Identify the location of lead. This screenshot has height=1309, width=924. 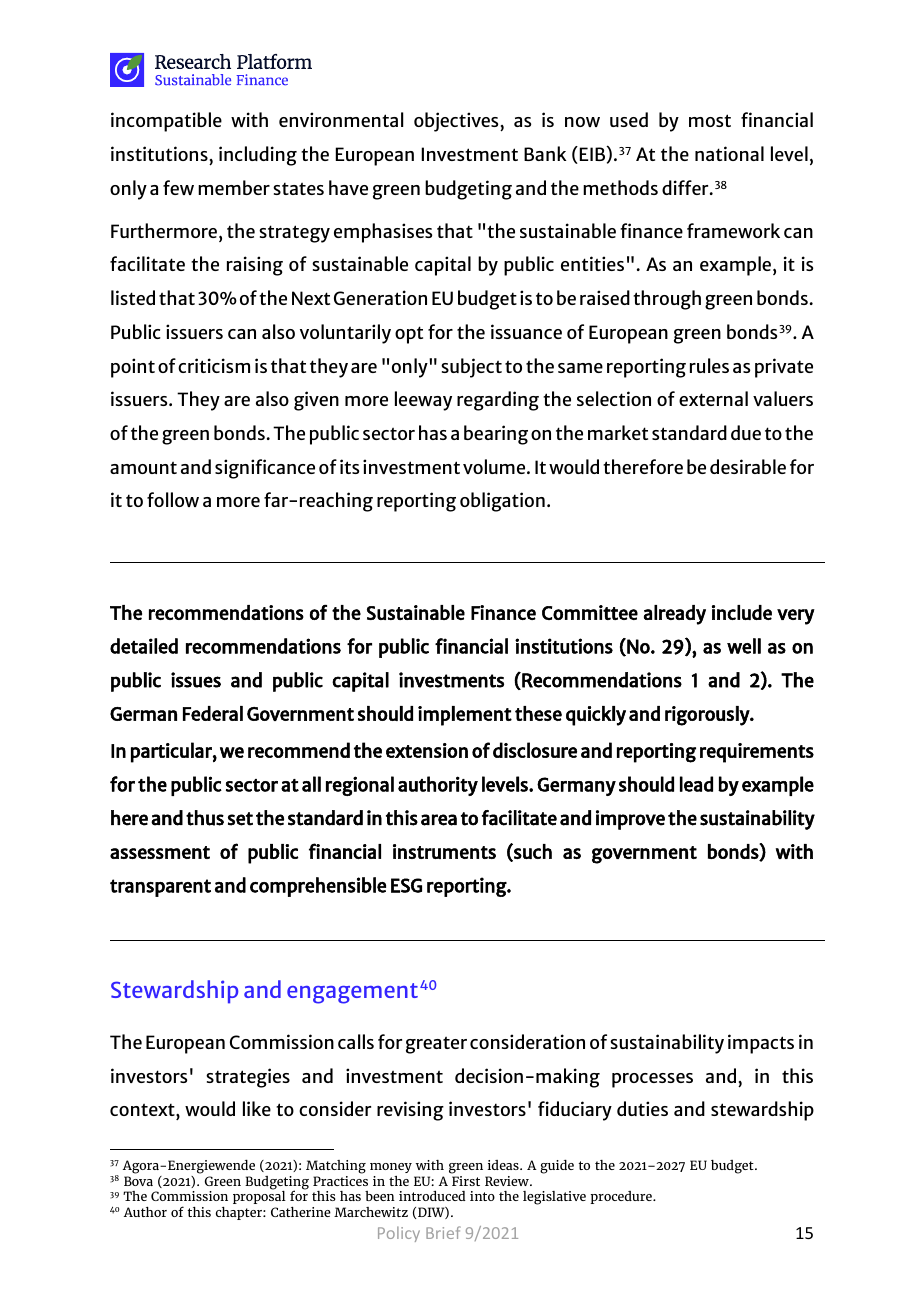
(696, 784).
